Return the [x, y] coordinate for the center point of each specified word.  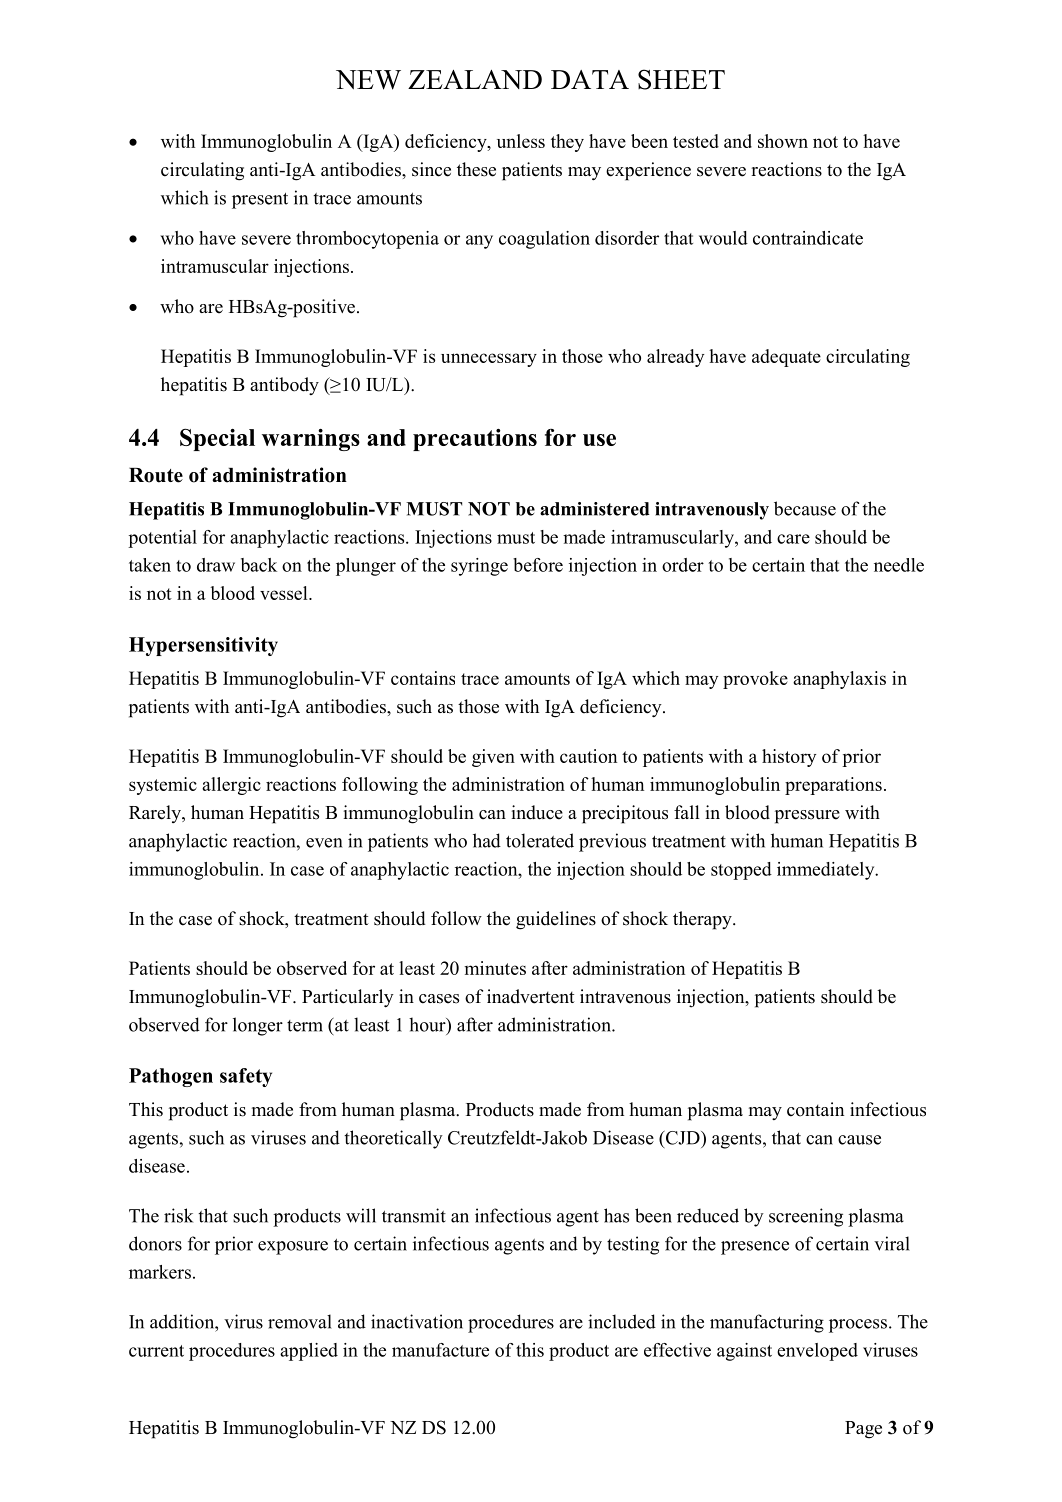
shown [783, 141]
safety [246, 1077]
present [260, 201]
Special [217, 440]
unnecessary [489, 360]
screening [806, 1217]
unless [521, 141]
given [493, 758]
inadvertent [531, 996]
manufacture [440, 1350]
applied [309, 1352]
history [789, 758]
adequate [786, 358]
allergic [231, 786]
